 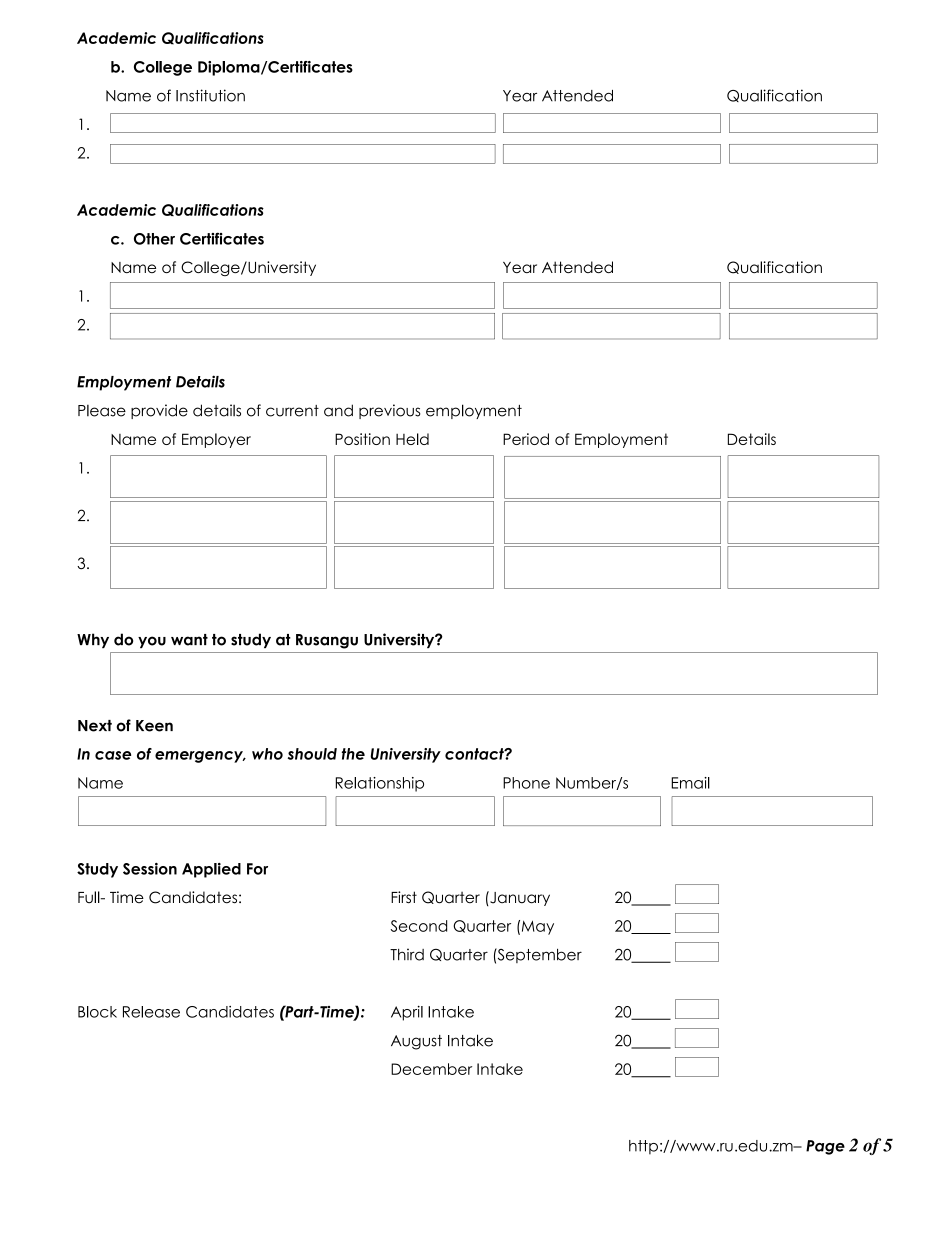 What do you see at coordinates (825, 1147) in the screenshot?
I see `Page` at bounding box center [825, 1147].
